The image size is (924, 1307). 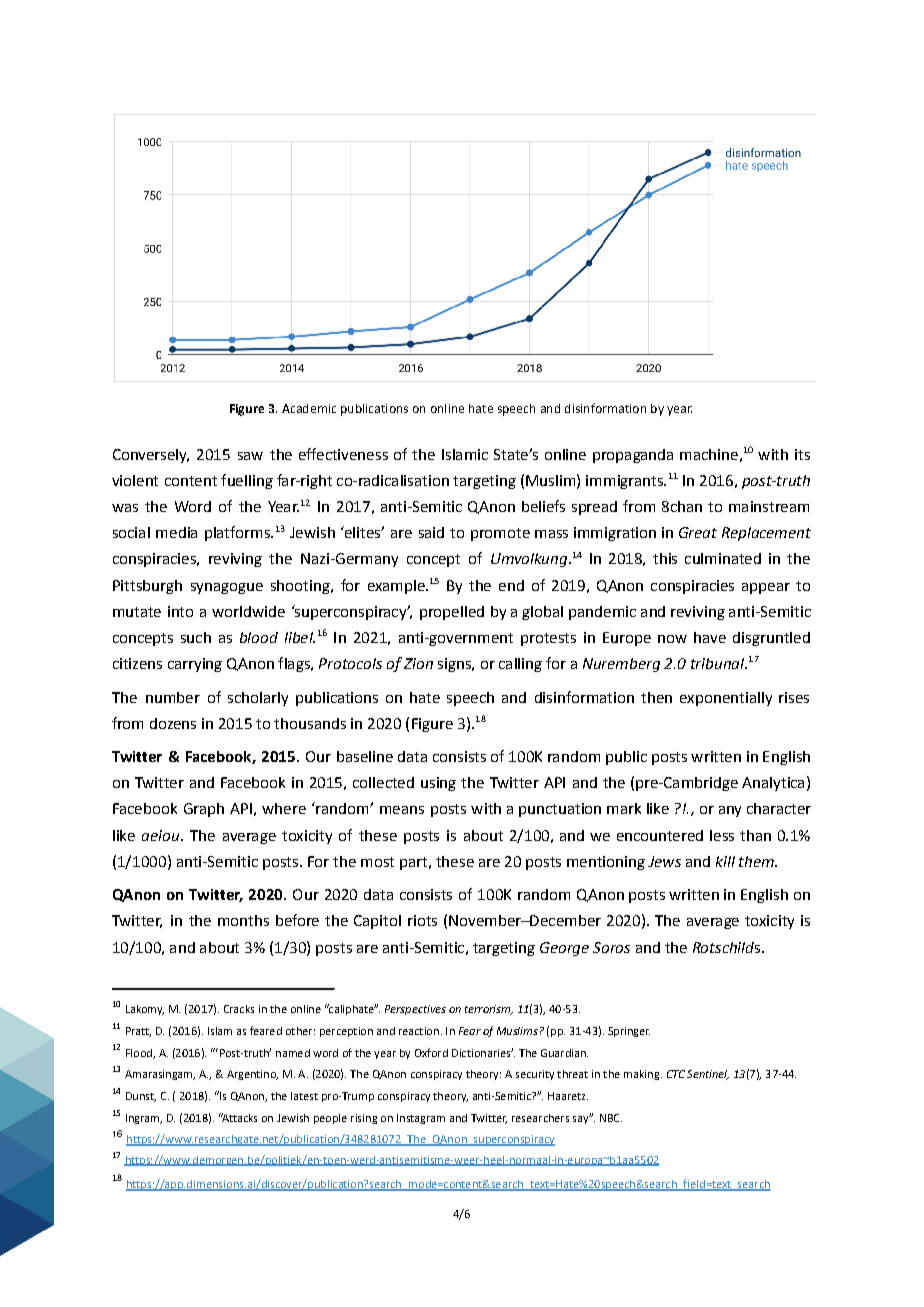 I want to click on riots, so click(x=422, y=920).
